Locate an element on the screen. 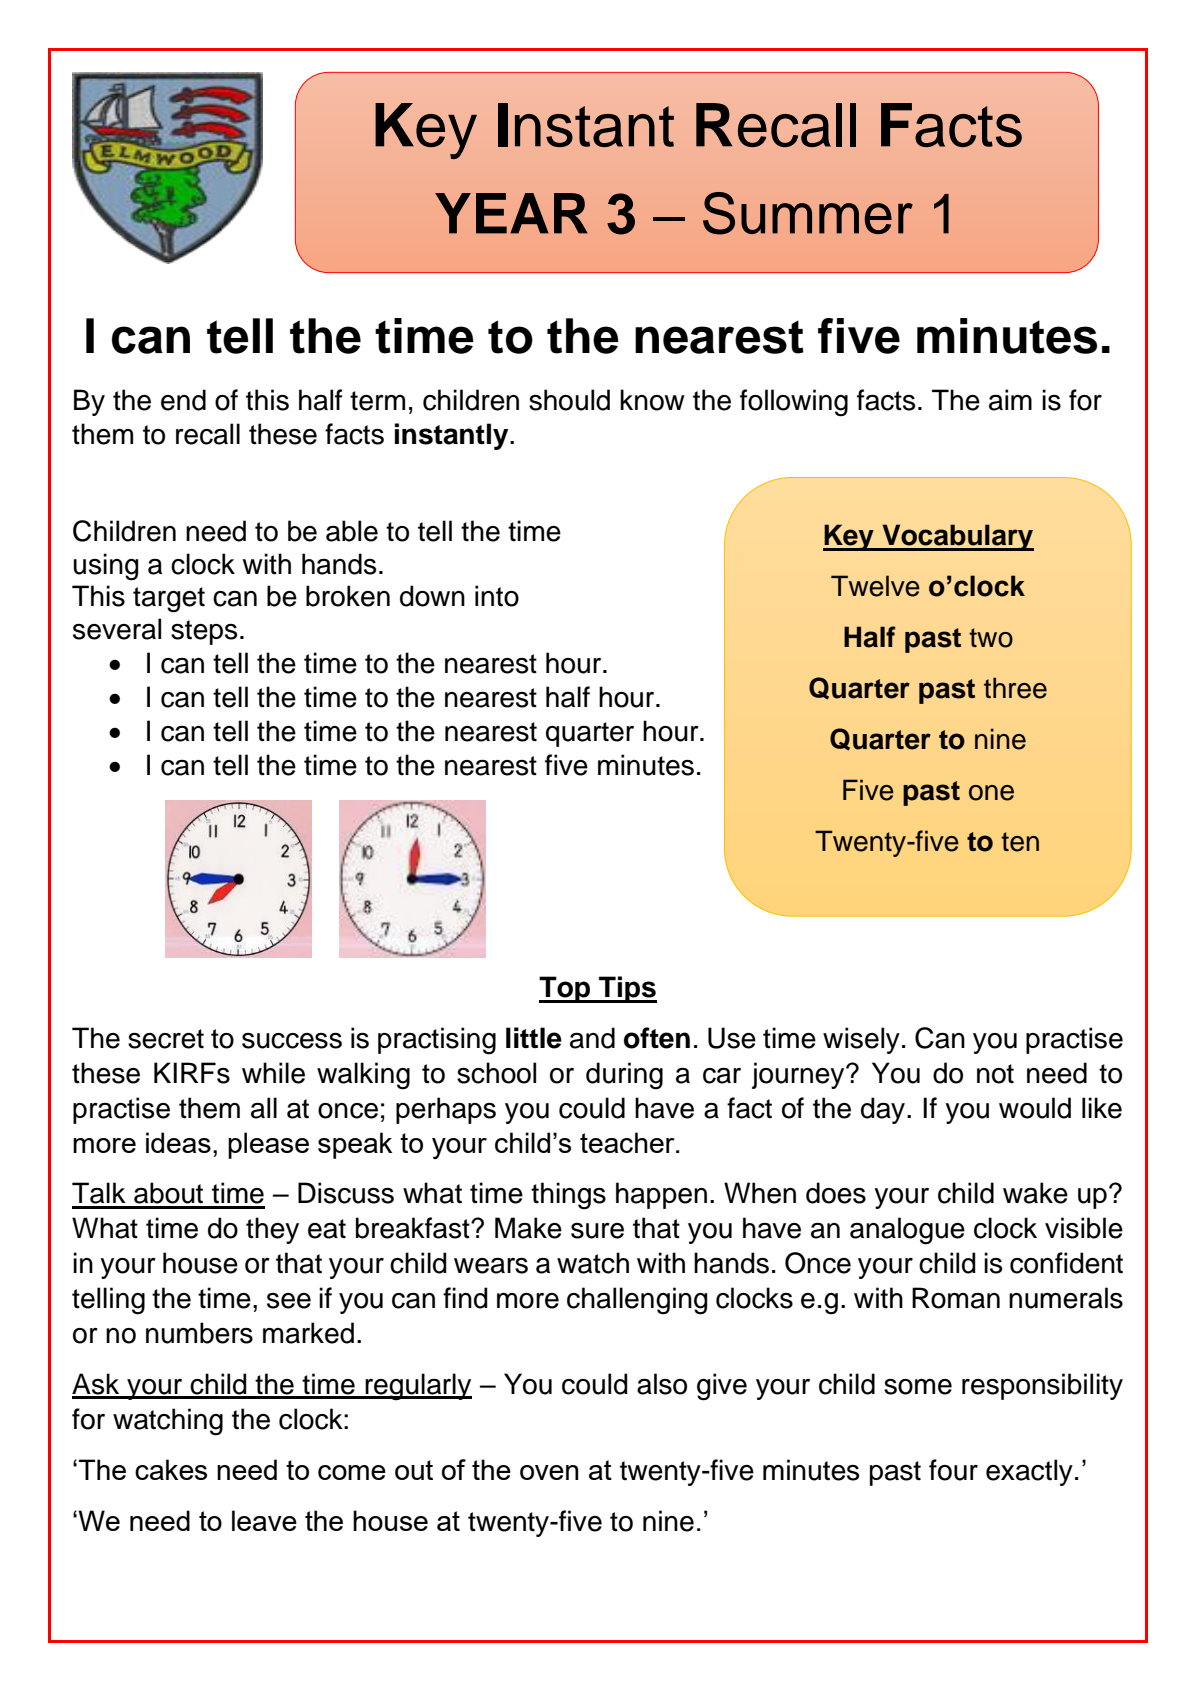  YEAR is located at coordinates (511, 213).
